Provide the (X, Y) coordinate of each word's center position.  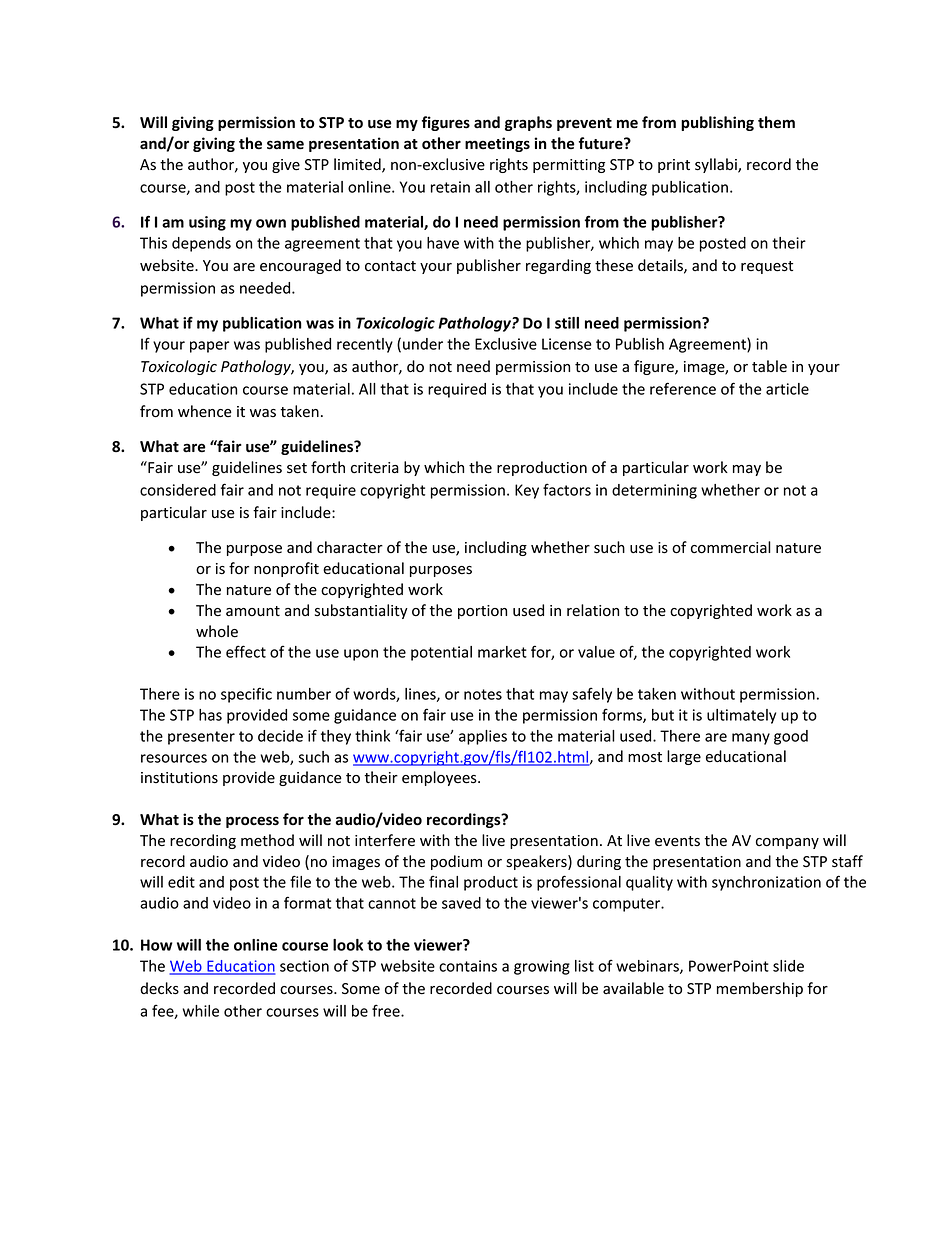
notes (483, 694)
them (776, 122)
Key (527, 491)
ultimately (741, 716)
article (787, 389)
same (285, 145)
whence (205, 411)
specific (246, 695)
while (201, 1011)
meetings (497, 144)
